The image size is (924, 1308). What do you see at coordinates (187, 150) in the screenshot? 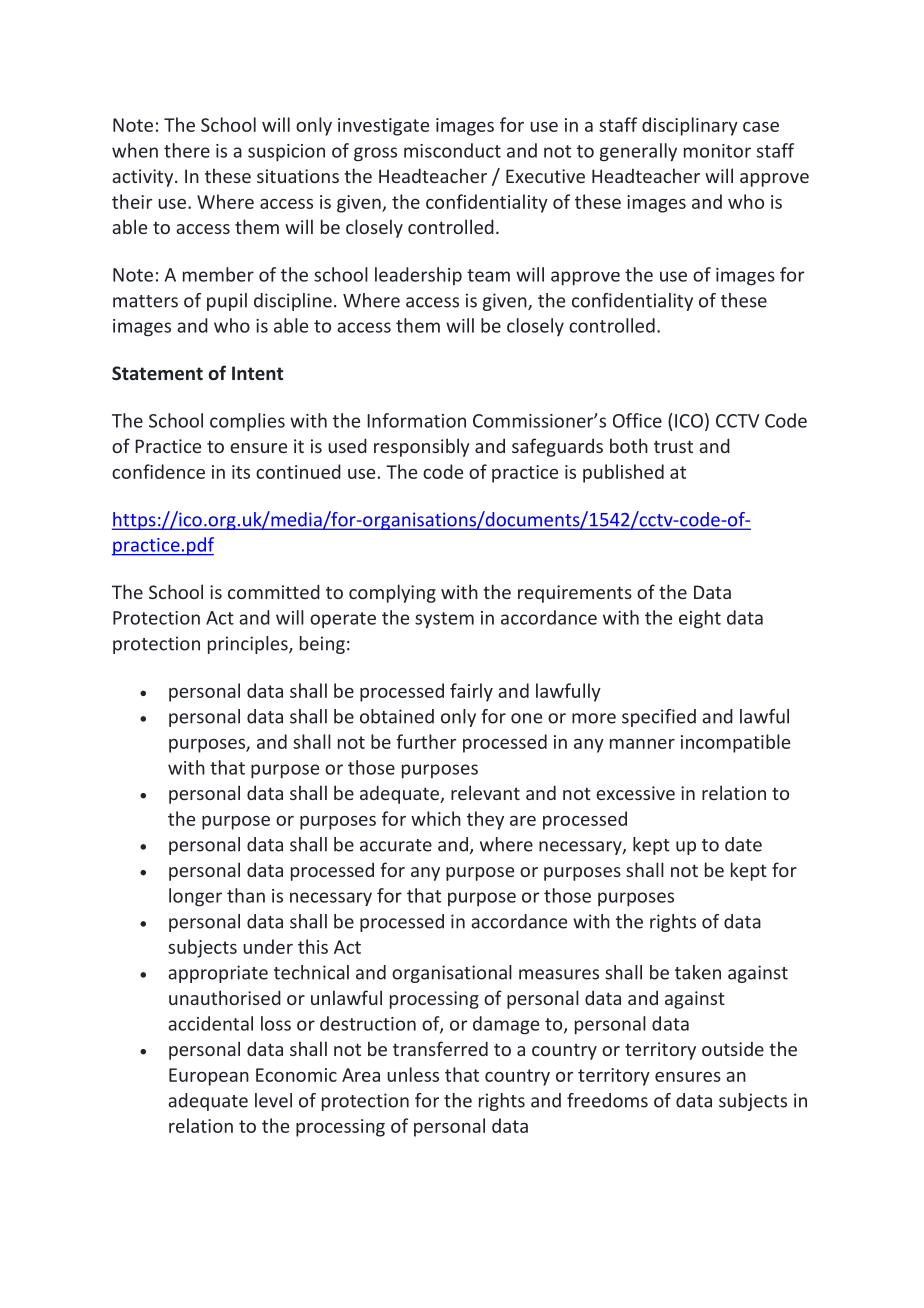
I see `there` at bounding box center [187, 150].
